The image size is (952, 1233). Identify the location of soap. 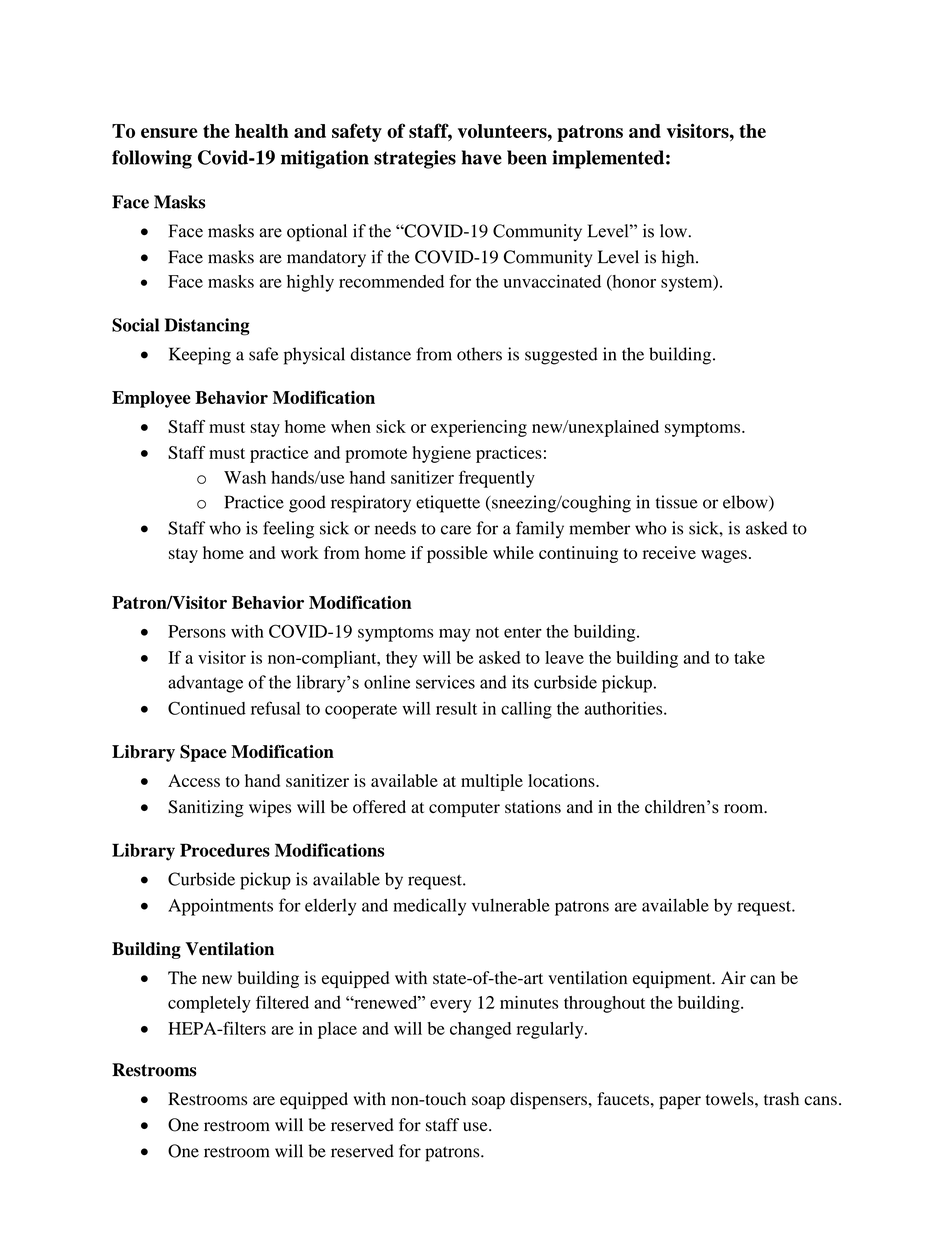
(488, 1102).
